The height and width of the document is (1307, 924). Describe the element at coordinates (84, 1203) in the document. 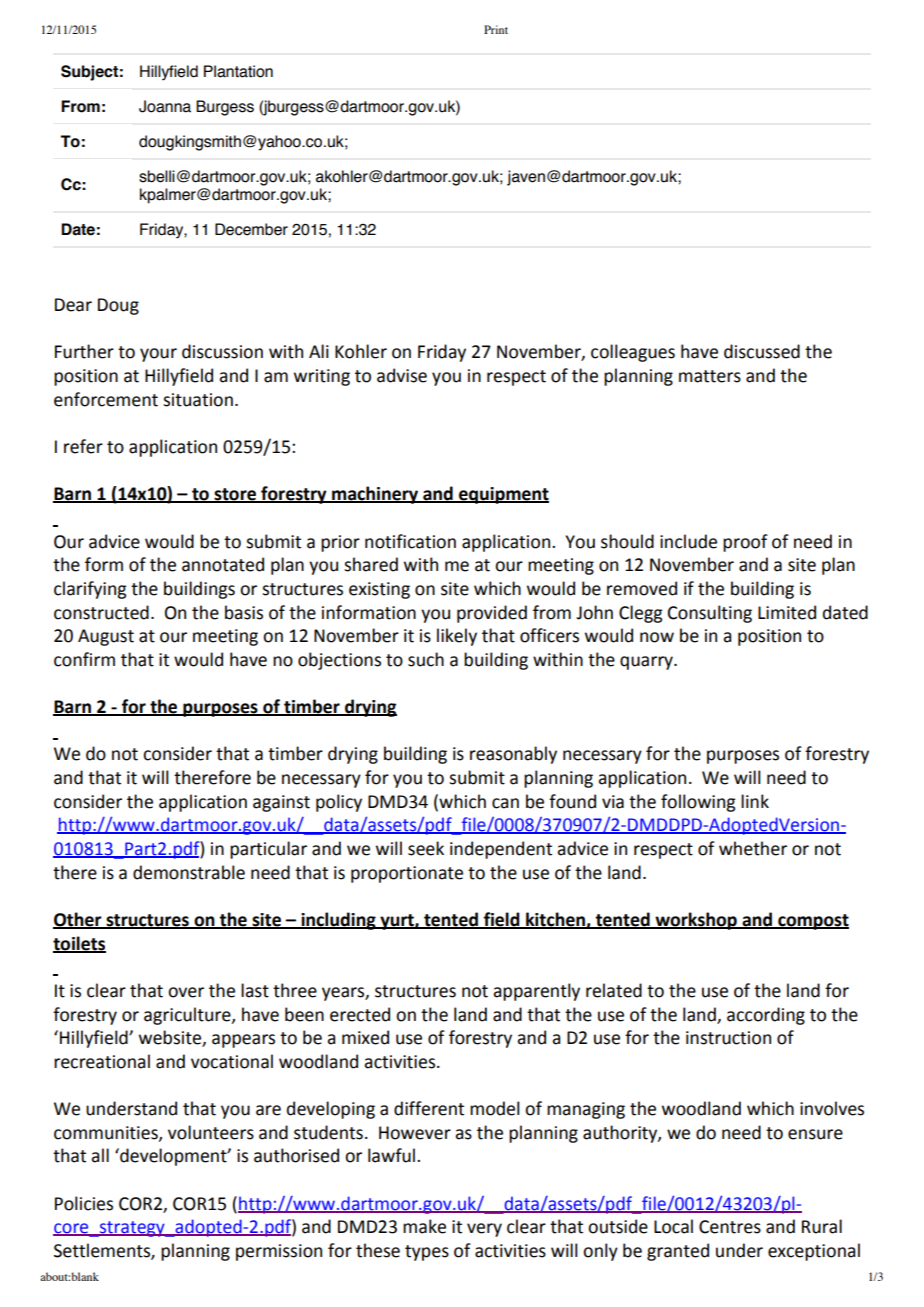

I see `Policies` at that location.
